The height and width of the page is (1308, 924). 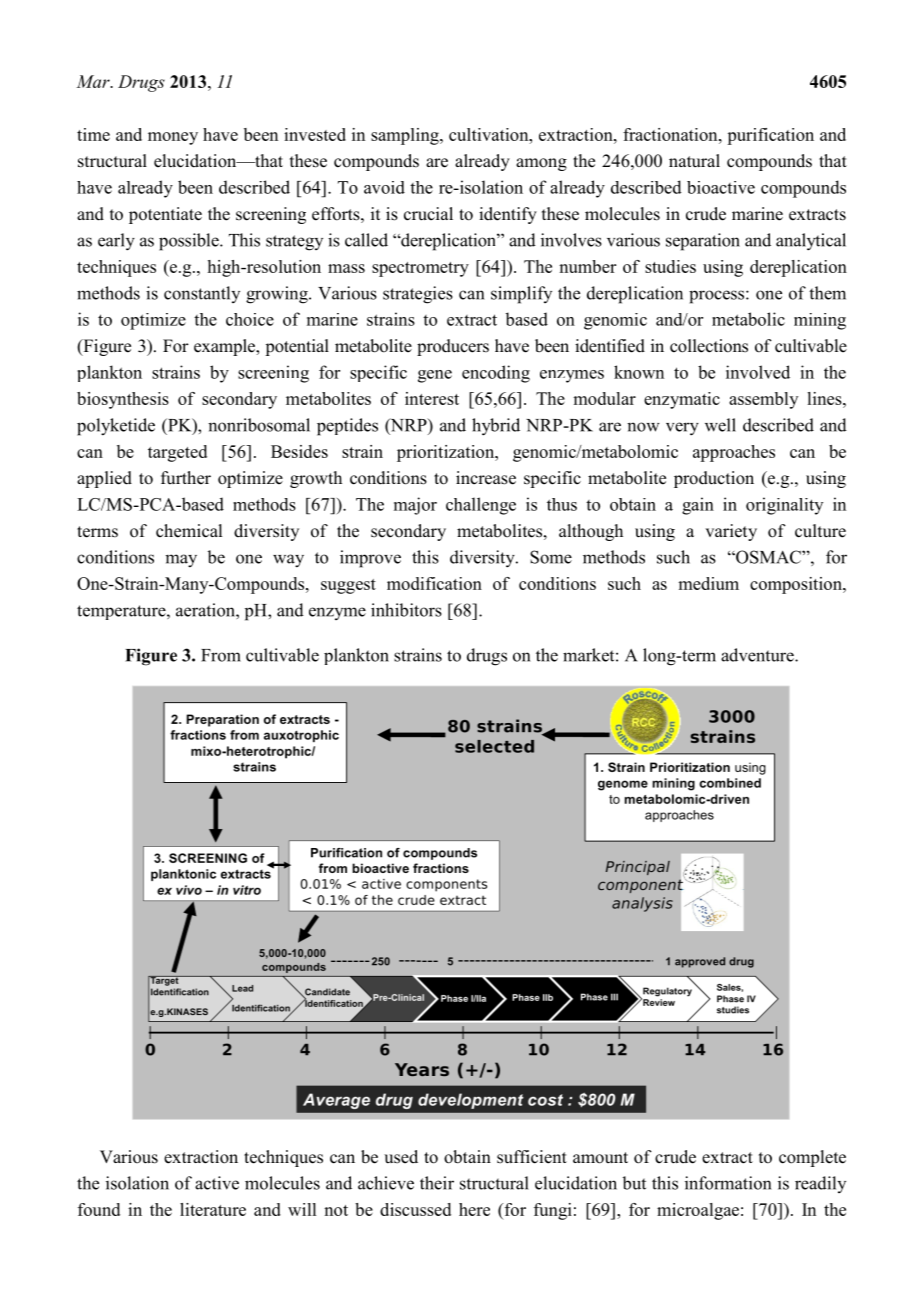 What do you see at coordinates (720, 425) in the page?
I see `well` at bounding box center [720, 425].
